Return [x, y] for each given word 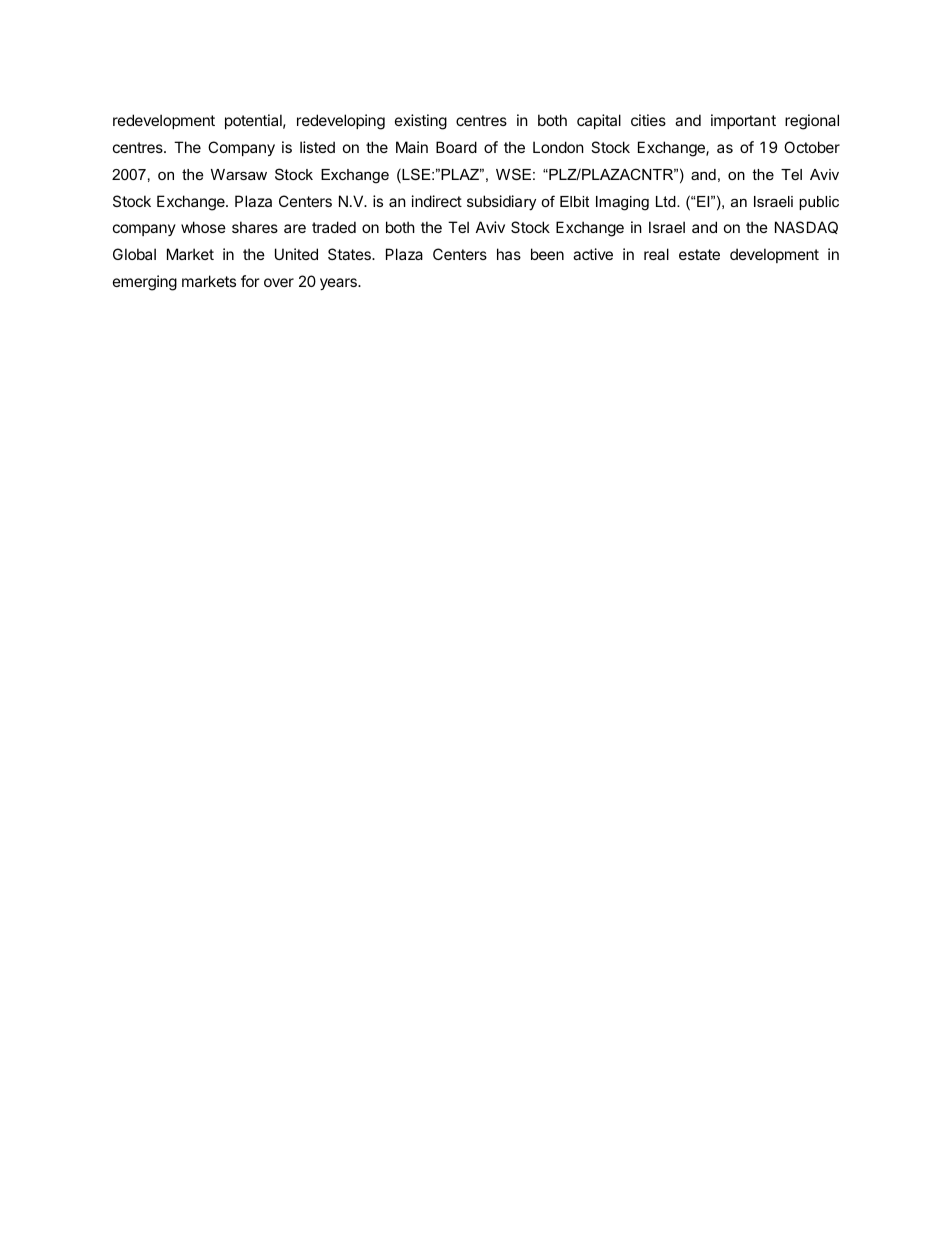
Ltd [667, 201]
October [812, 147]
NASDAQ [806, 227]
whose [203, 227]
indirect [437, 201]
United [296, 254]
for [250, 281]
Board [456, 147]
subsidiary [501, 203]
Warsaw [239, 174]
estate [699, 254]
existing [421, 122]
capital [599, 121]
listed [317, 147]
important [743, 121]
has [509, 254]
